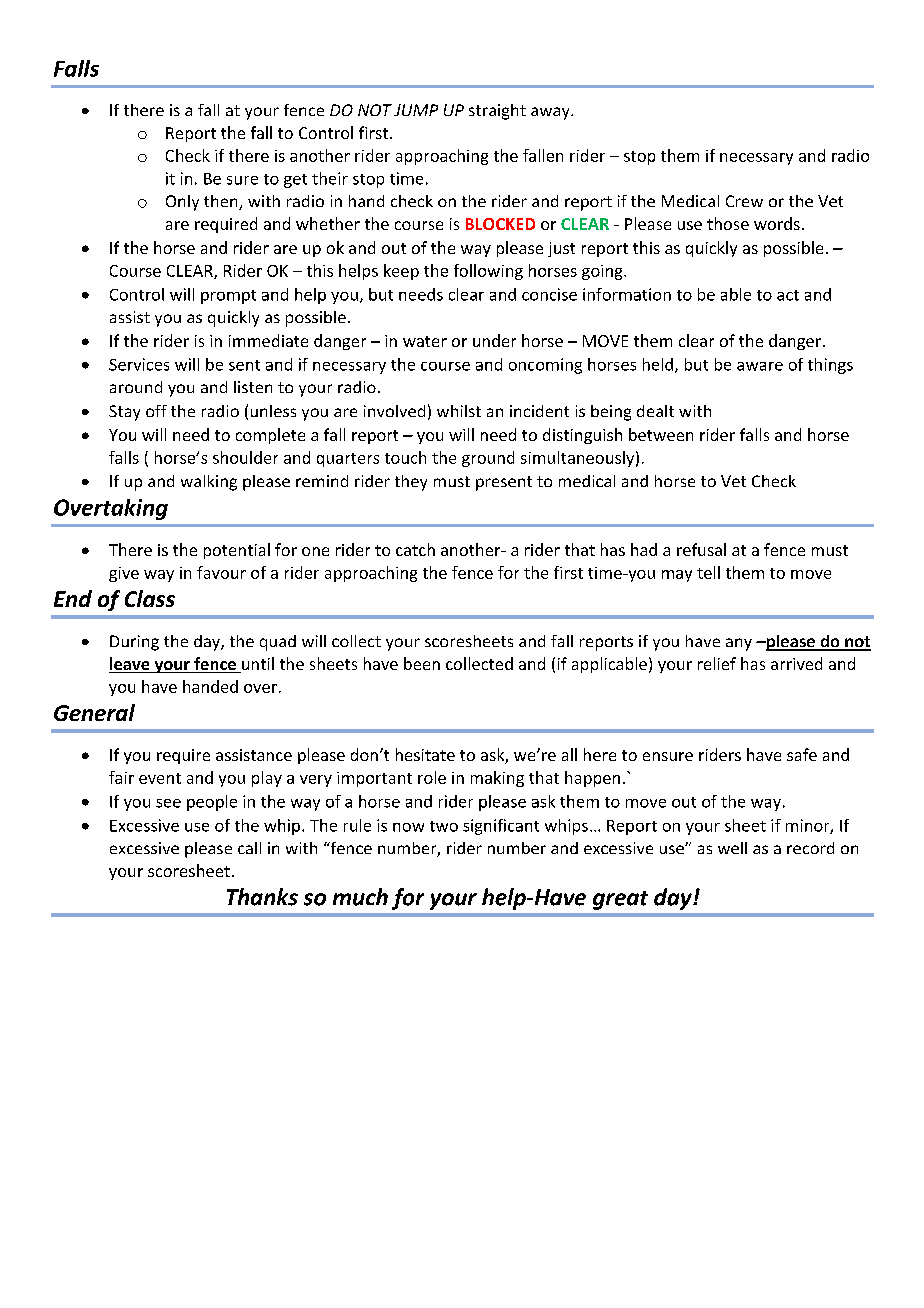 This document has height=1308, width=924. I want to click on JUMP, so click(416, 110).
